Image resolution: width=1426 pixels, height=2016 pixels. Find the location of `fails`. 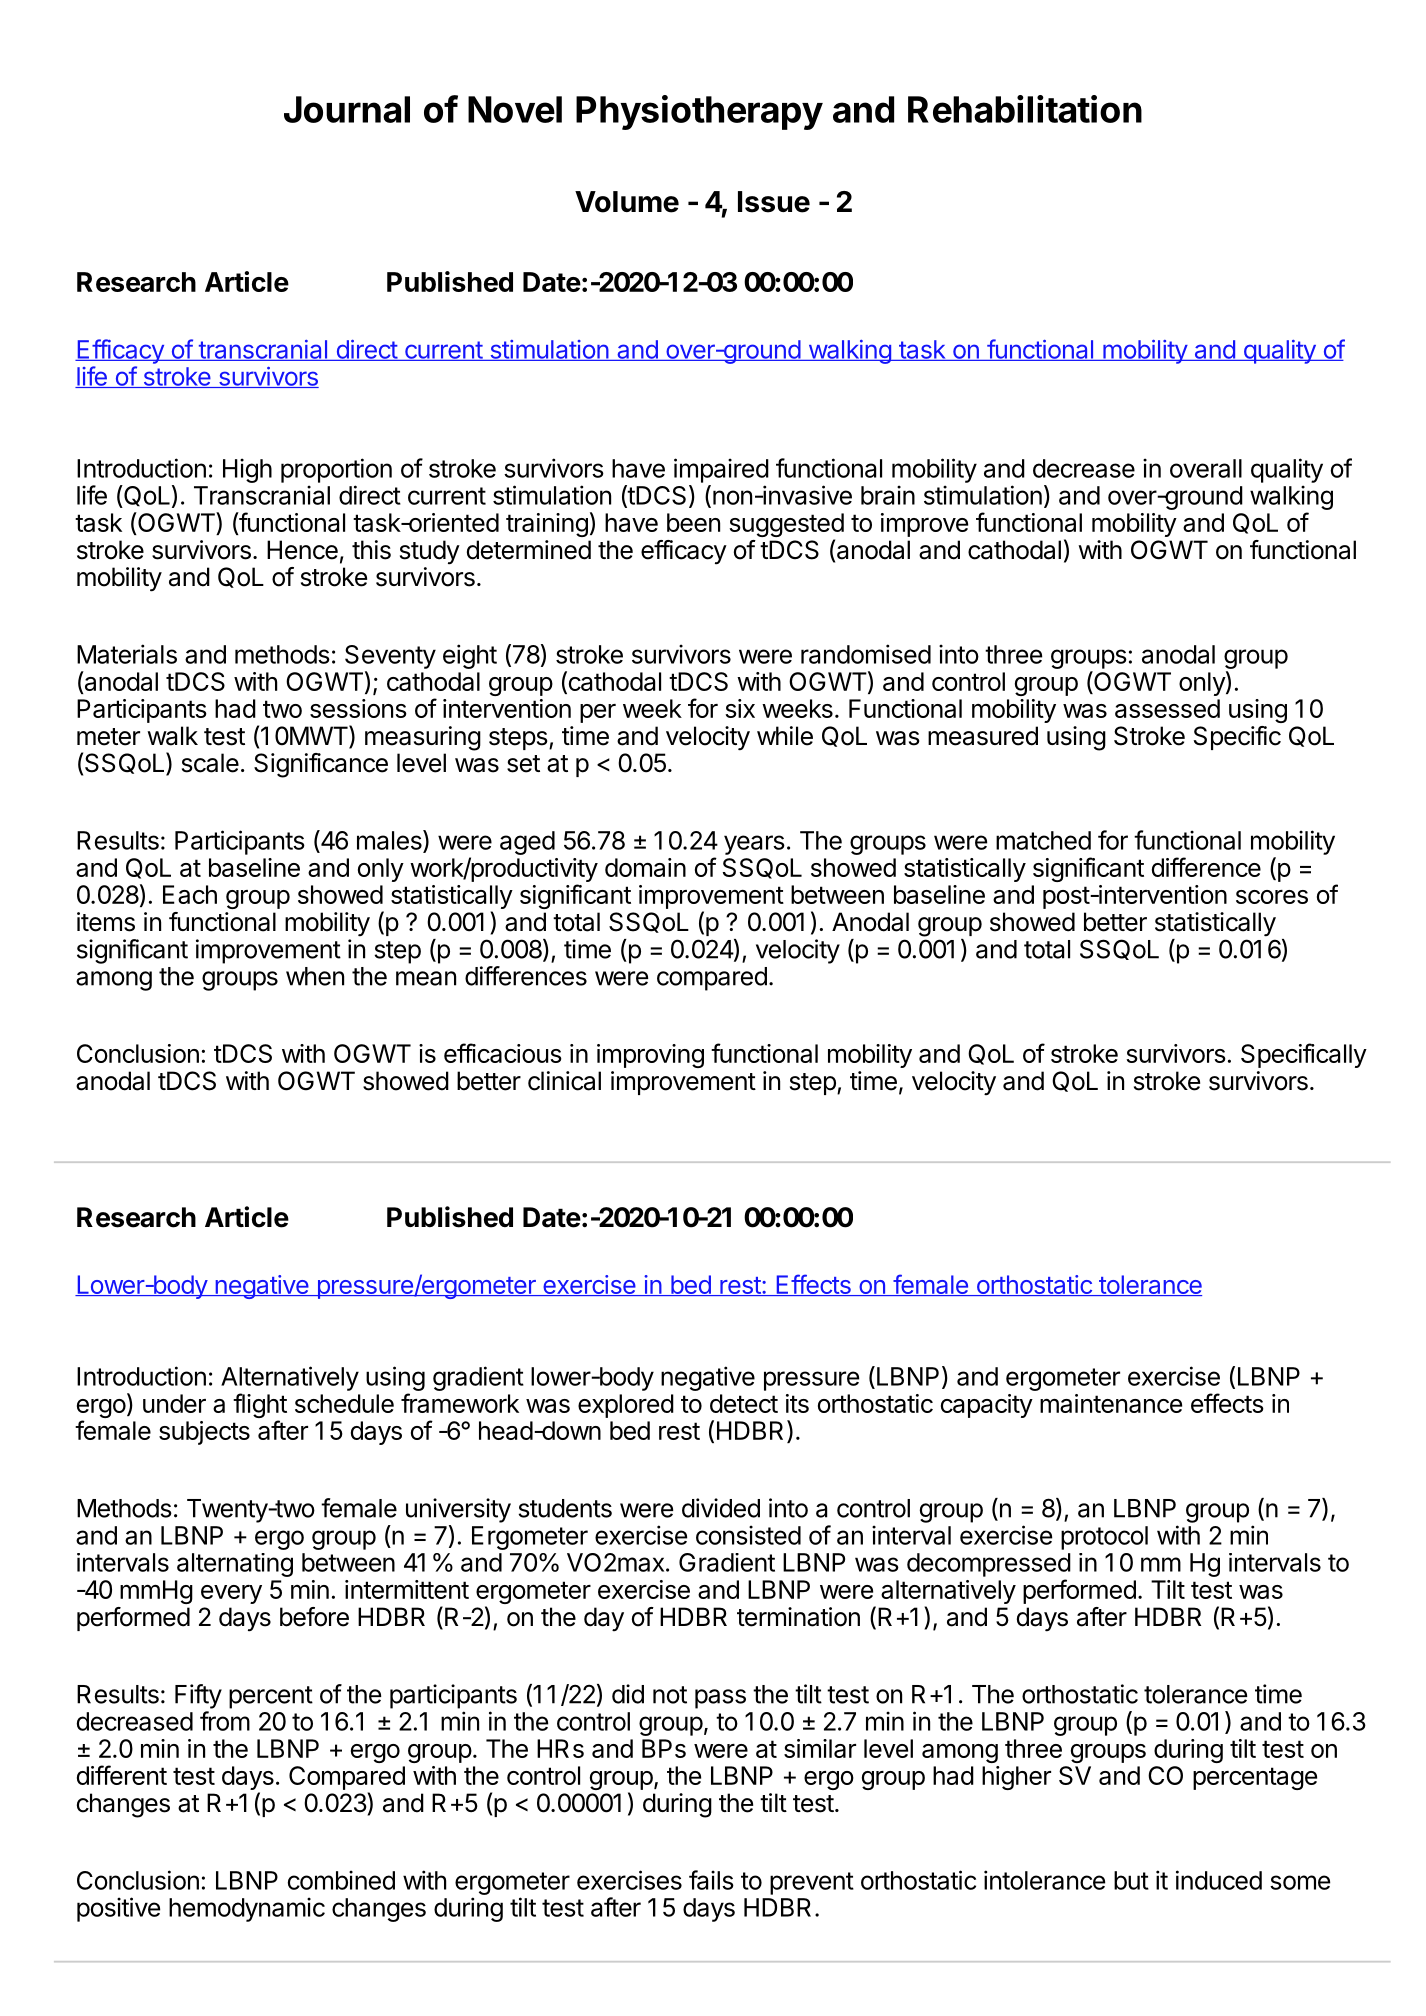

fails is located at coordinates (711, 1880).
